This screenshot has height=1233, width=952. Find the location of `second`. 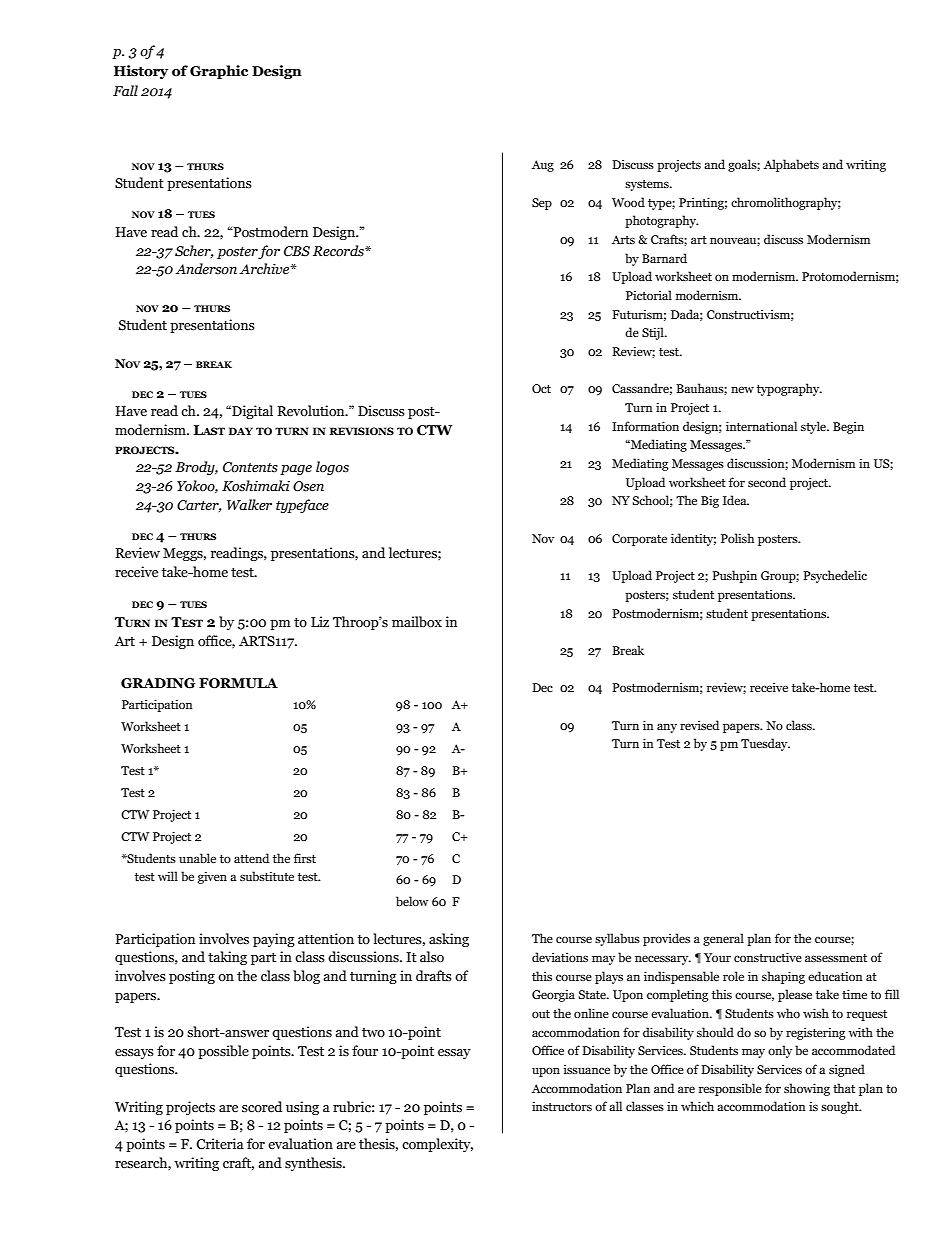

second is located at coordinates (767, 482).
